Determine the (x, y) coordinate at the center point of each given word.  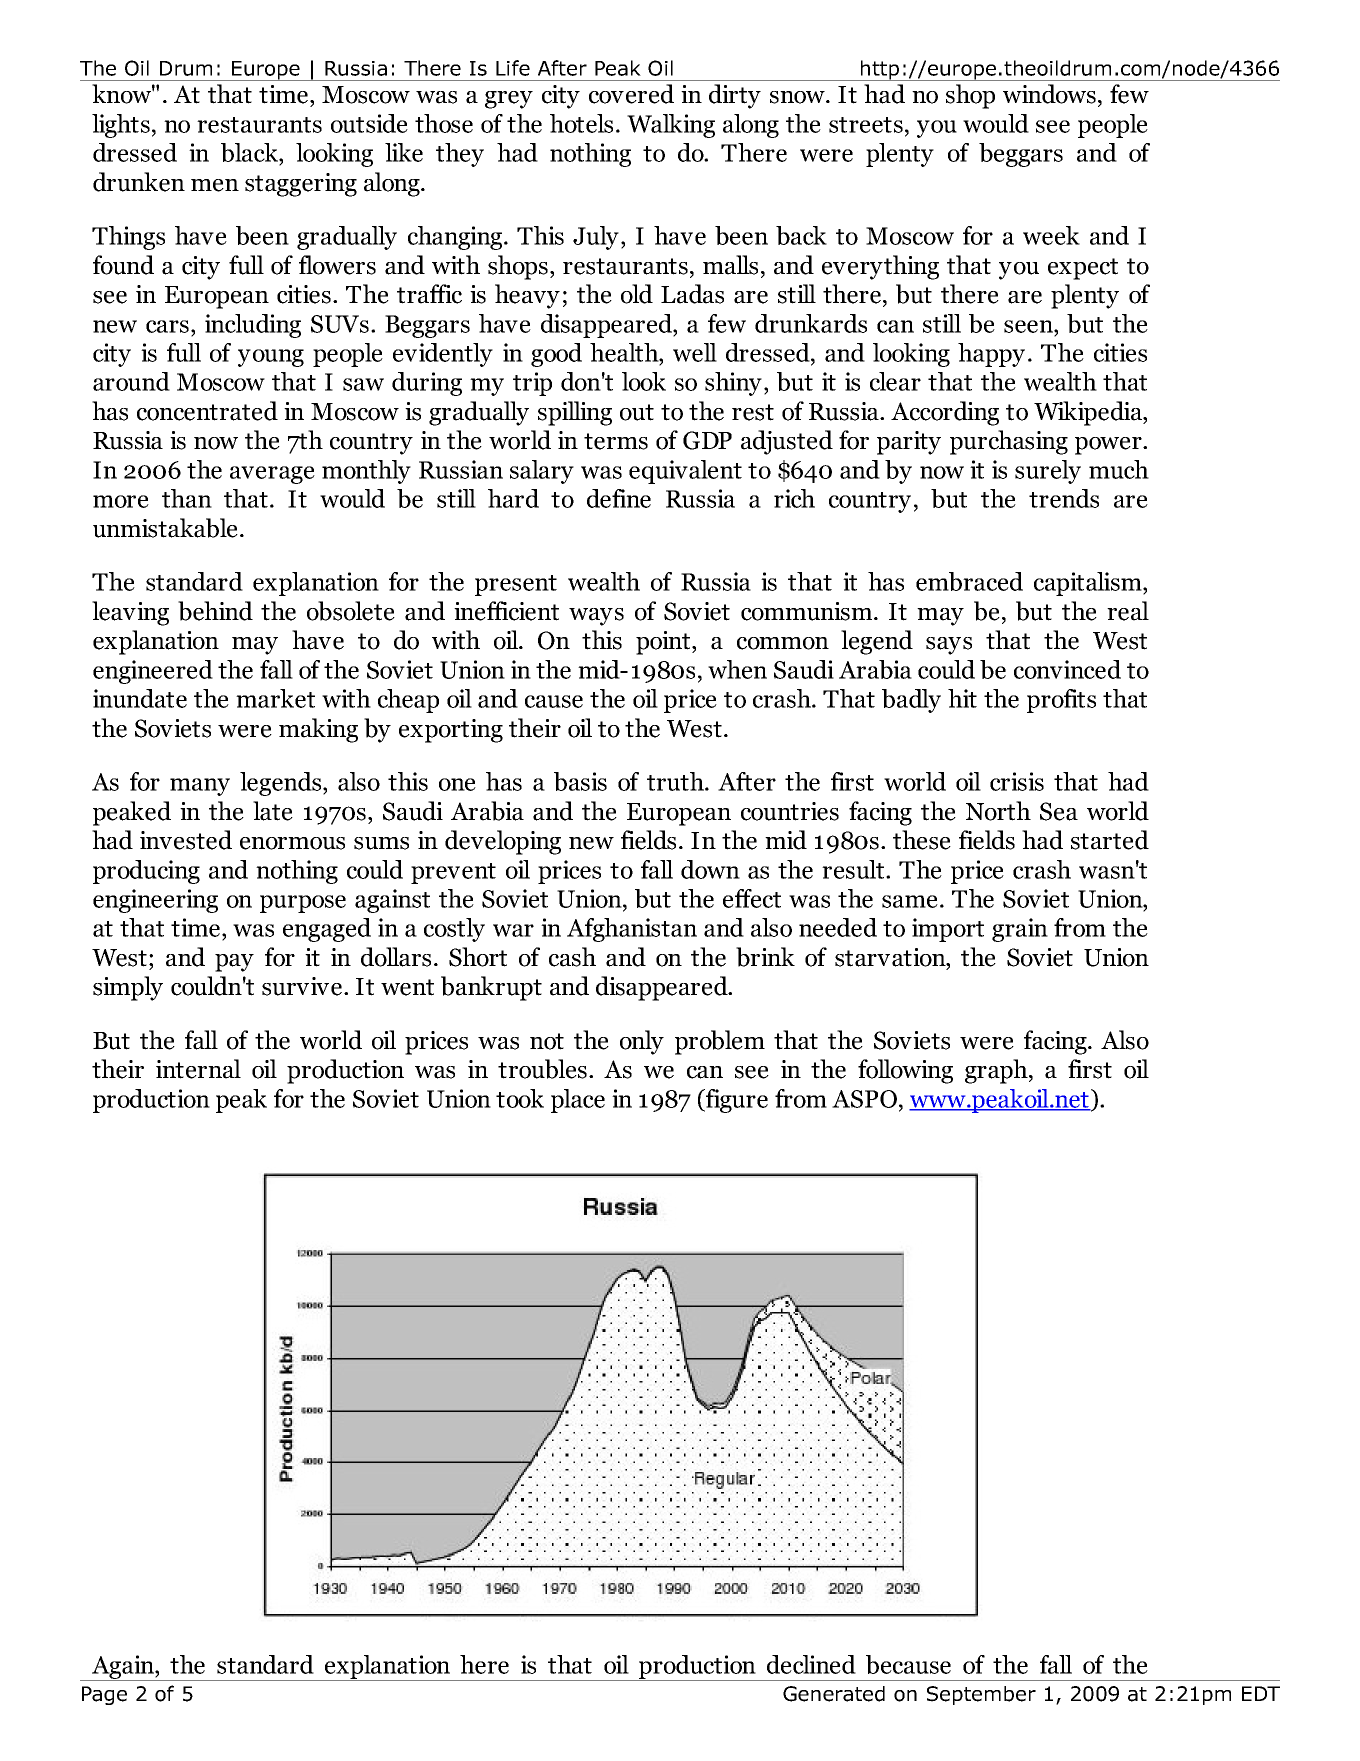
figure (735, 1101)
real (1128, 611)
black (250, 154)
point (664, 643)
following (905, 1071)
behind (215, 611)
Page (104, 1695)
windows (1049, 94)
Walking (671, 126)
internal (198, 1069)
